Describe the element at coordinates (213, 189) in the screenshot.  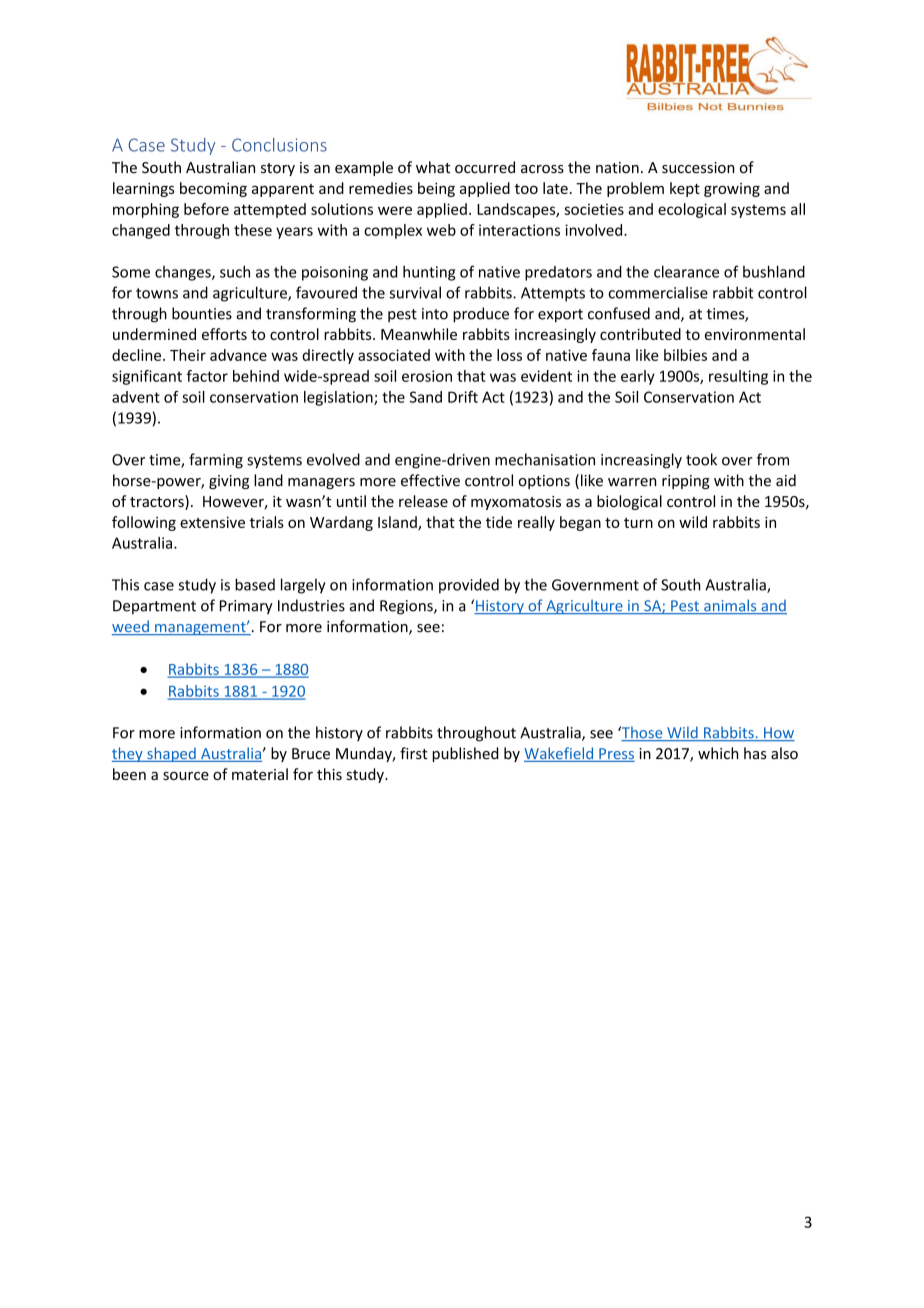
I see `becoming` at that location.
